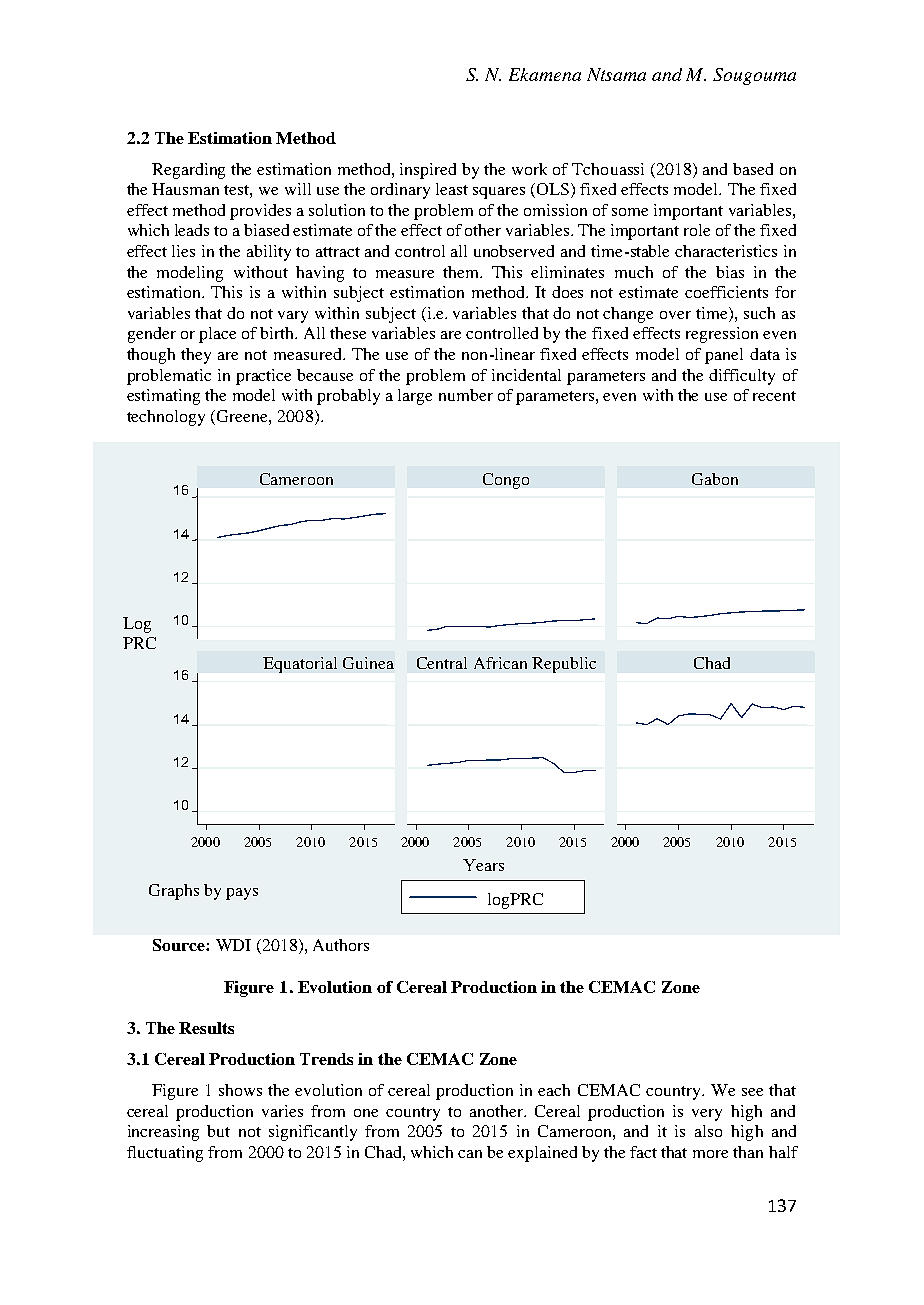  I want to click on pays, so click(242, 894).
